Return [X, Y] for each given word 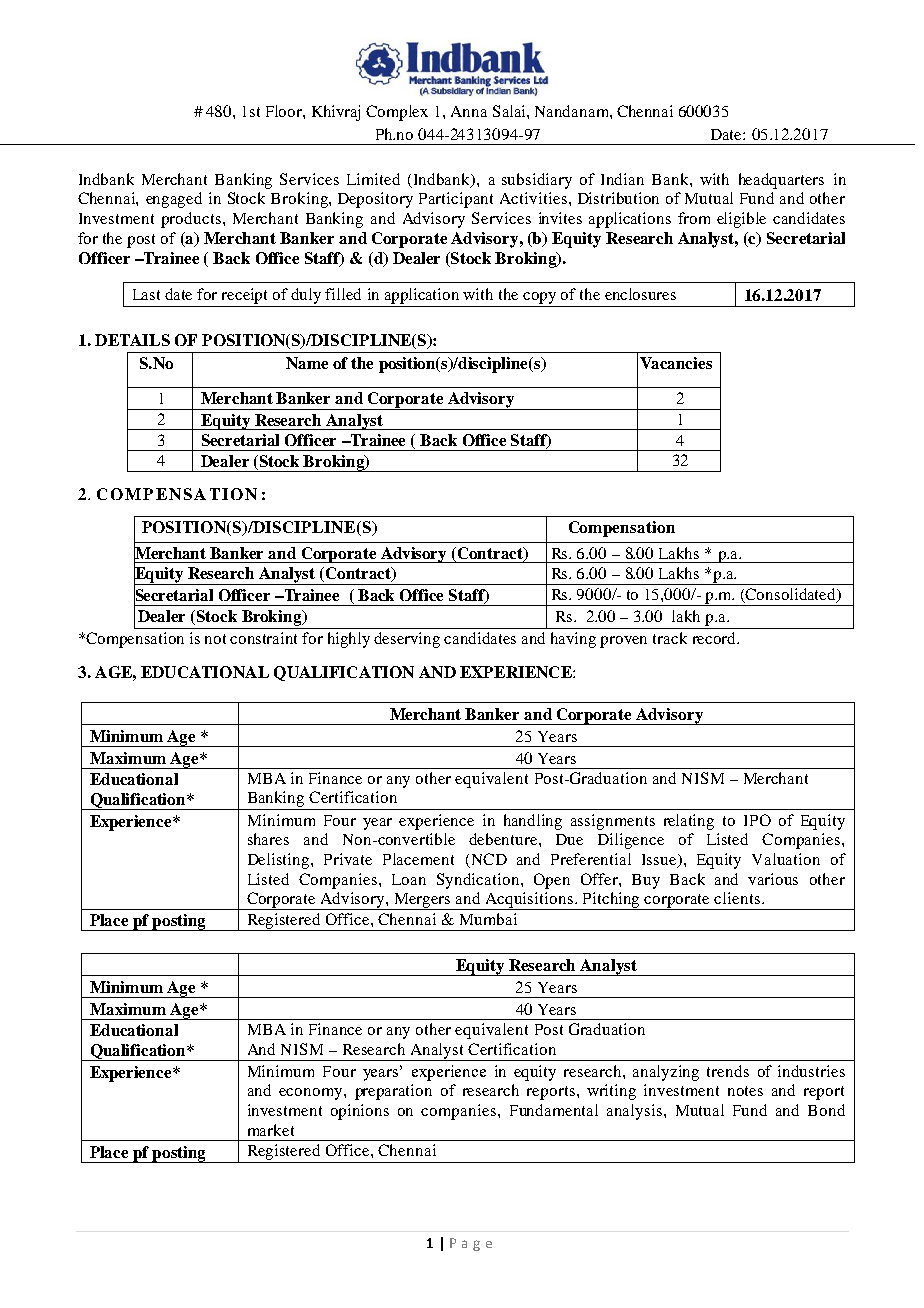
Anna [469, 111]
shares [268, 839]
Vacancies [676, 363]
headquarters [781, 181]
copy [539, 298]
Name [307, 363]
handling [533, 822]
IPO [757, 820]
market [271, 1130]
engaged [174, 200]
